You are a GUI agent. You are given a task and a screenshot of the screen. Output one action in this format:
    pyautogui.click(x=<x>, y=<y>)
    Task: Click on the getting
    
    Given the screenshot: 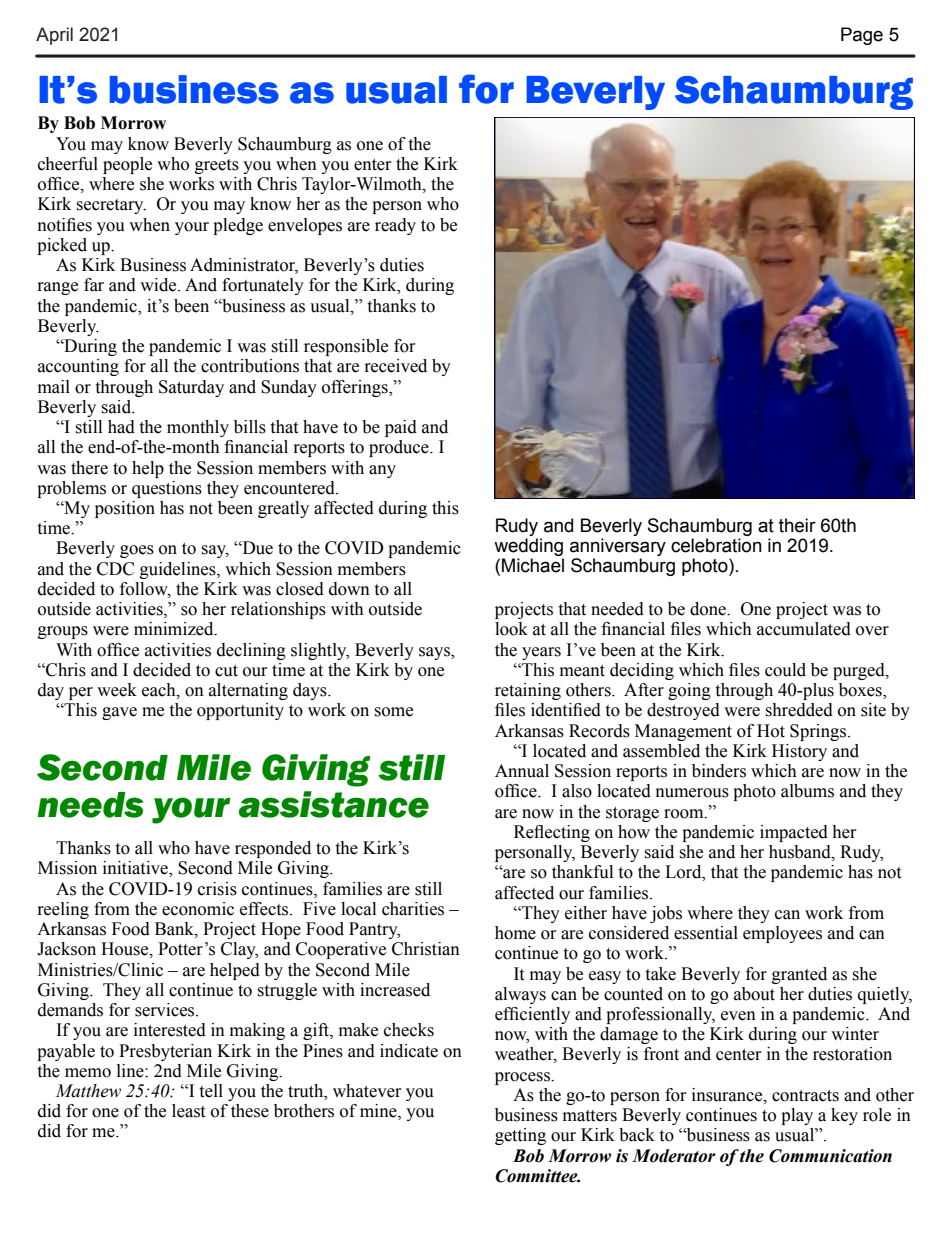 What is the action you would take?
    pyautogui.click(x=520, y=1136)
